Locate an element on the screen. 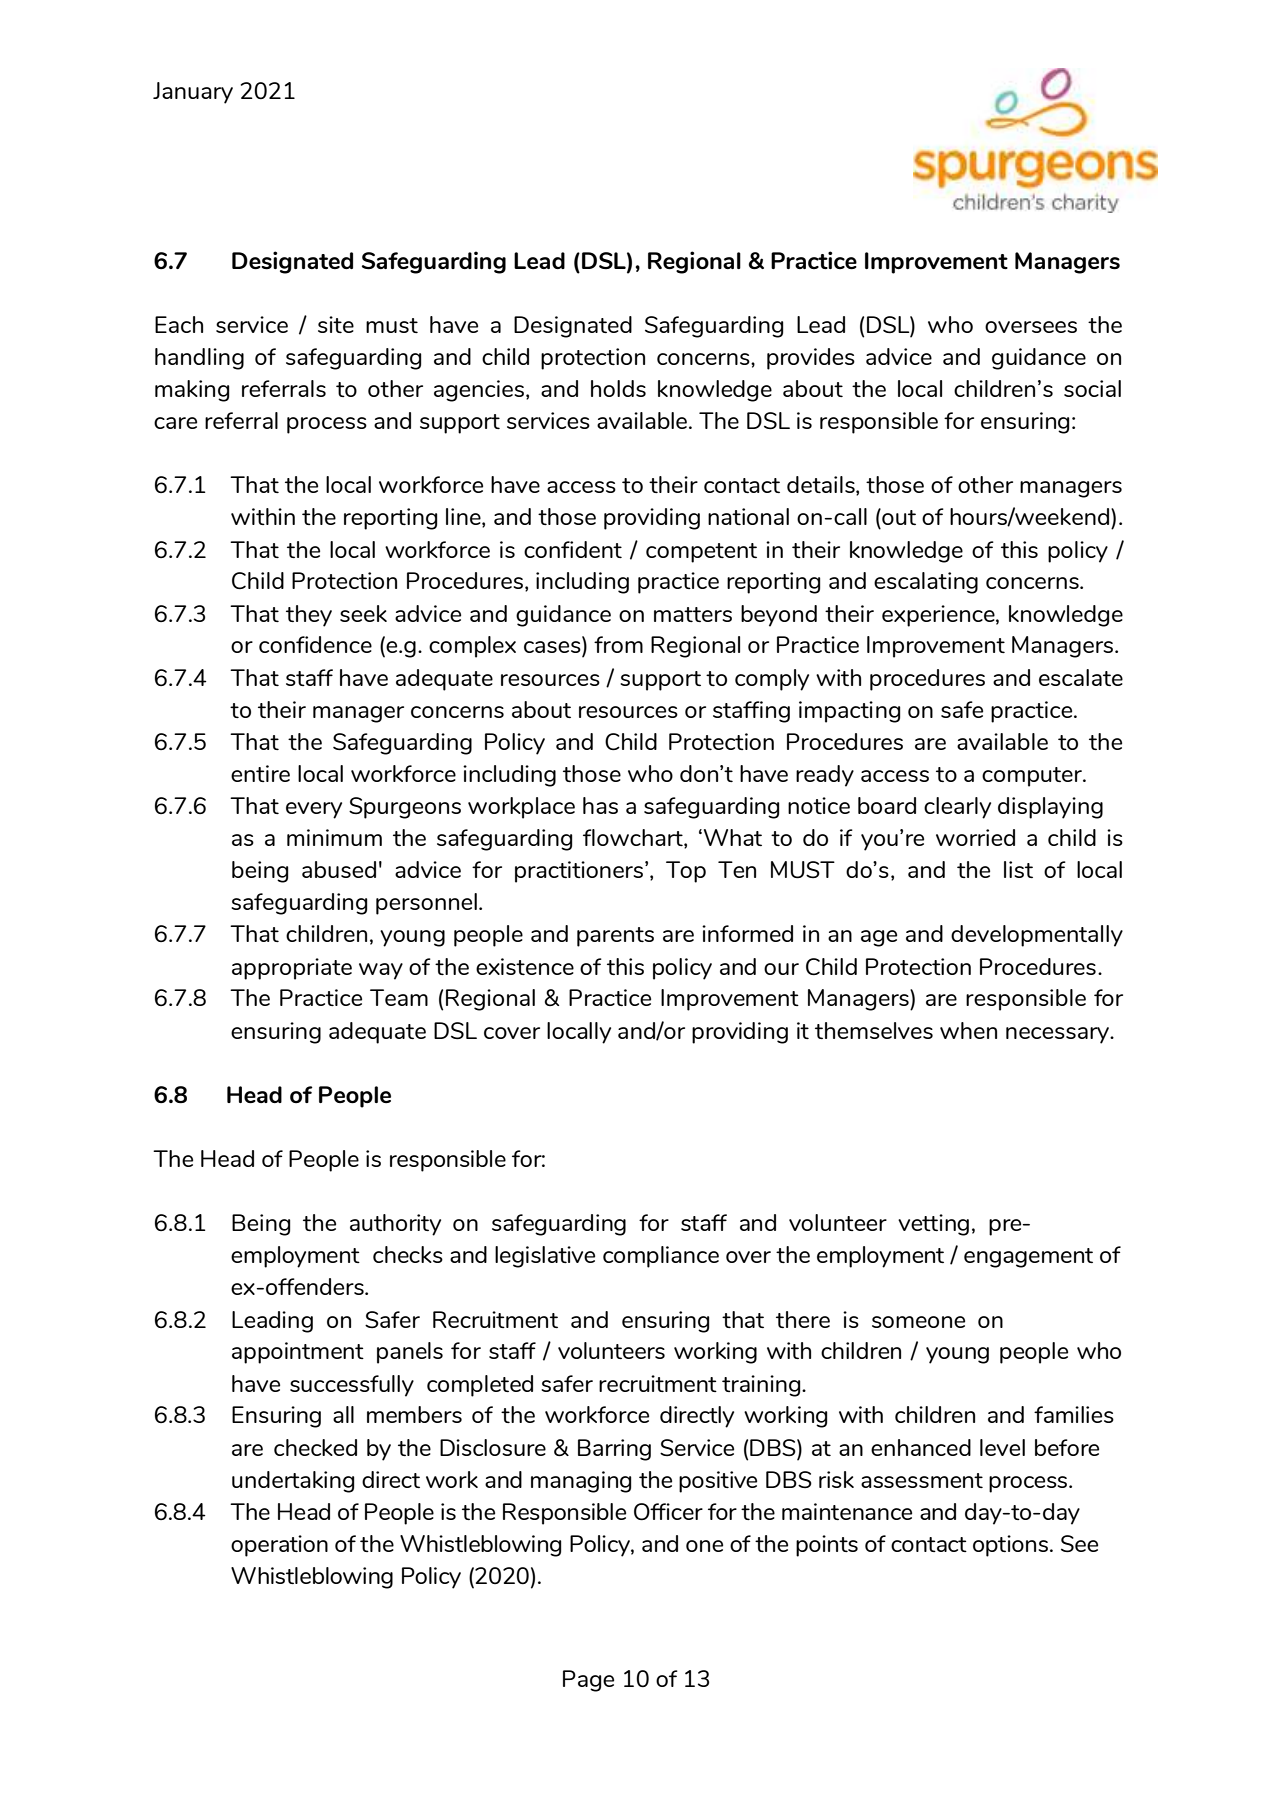  escalating is located at coordinates (926, 583).
